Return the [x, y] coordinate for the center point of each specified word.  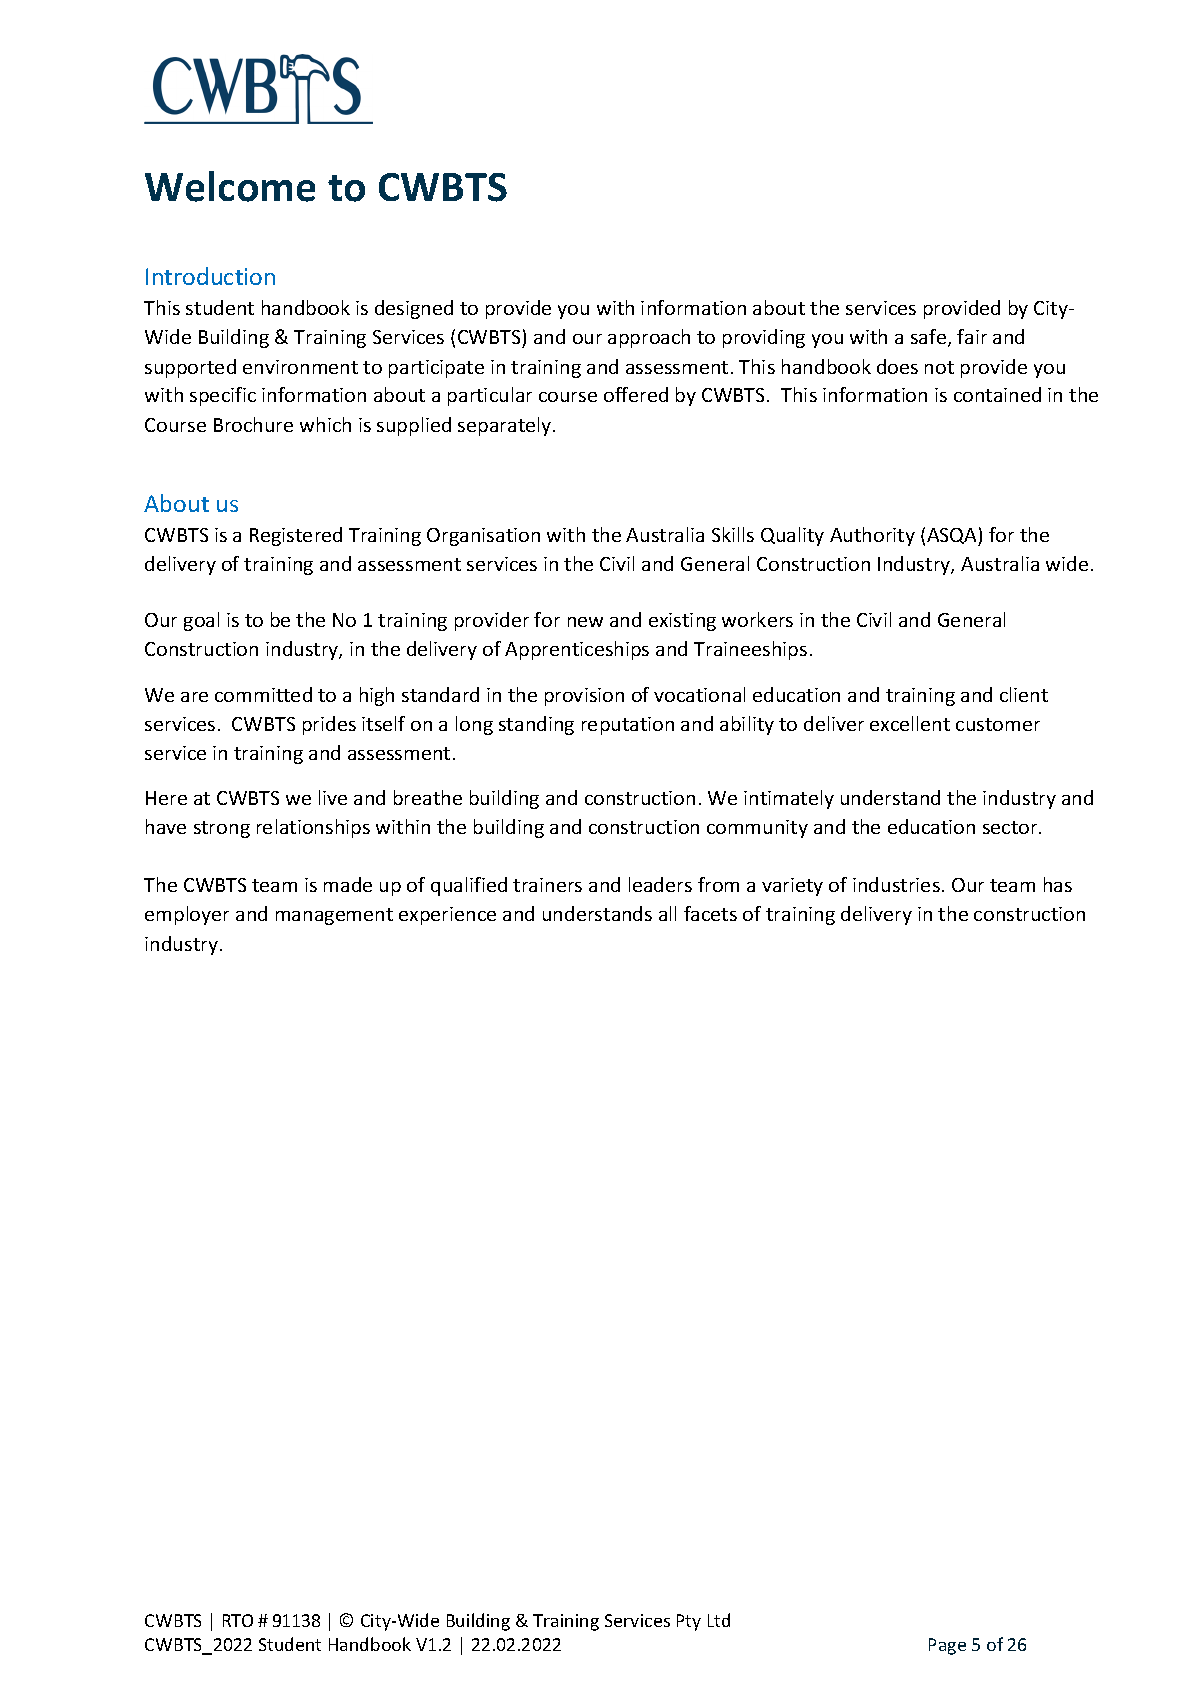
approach [649, 338]
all [667, 913]
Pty [689, 1622]
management [334, 916]
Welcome [230, 186]
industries [896, 884]
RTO [238, 1620]
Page [947, 1646]
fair [972, 336]
